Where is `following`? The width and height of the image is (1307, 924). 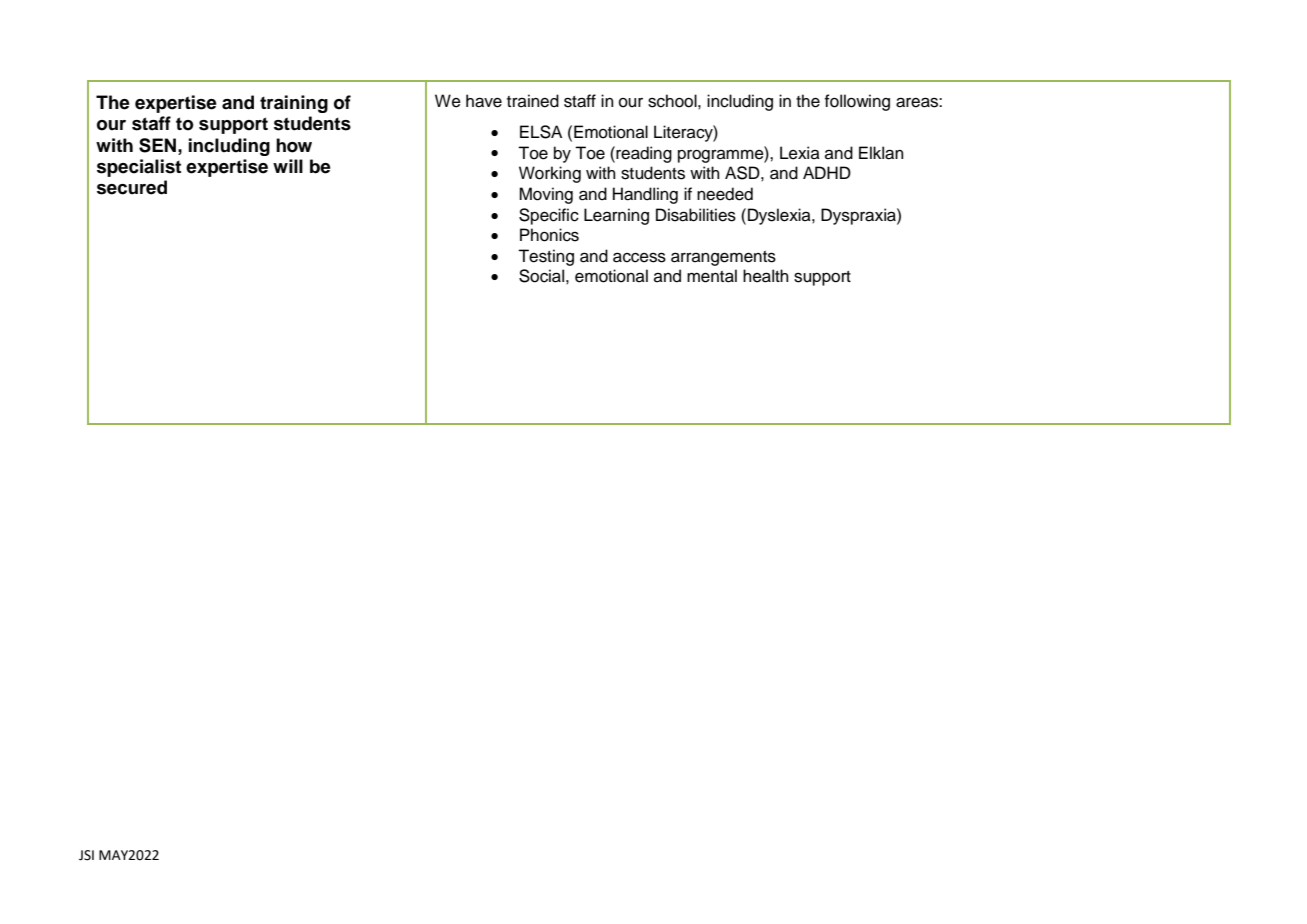
following is located at coordinates (857, 102).
